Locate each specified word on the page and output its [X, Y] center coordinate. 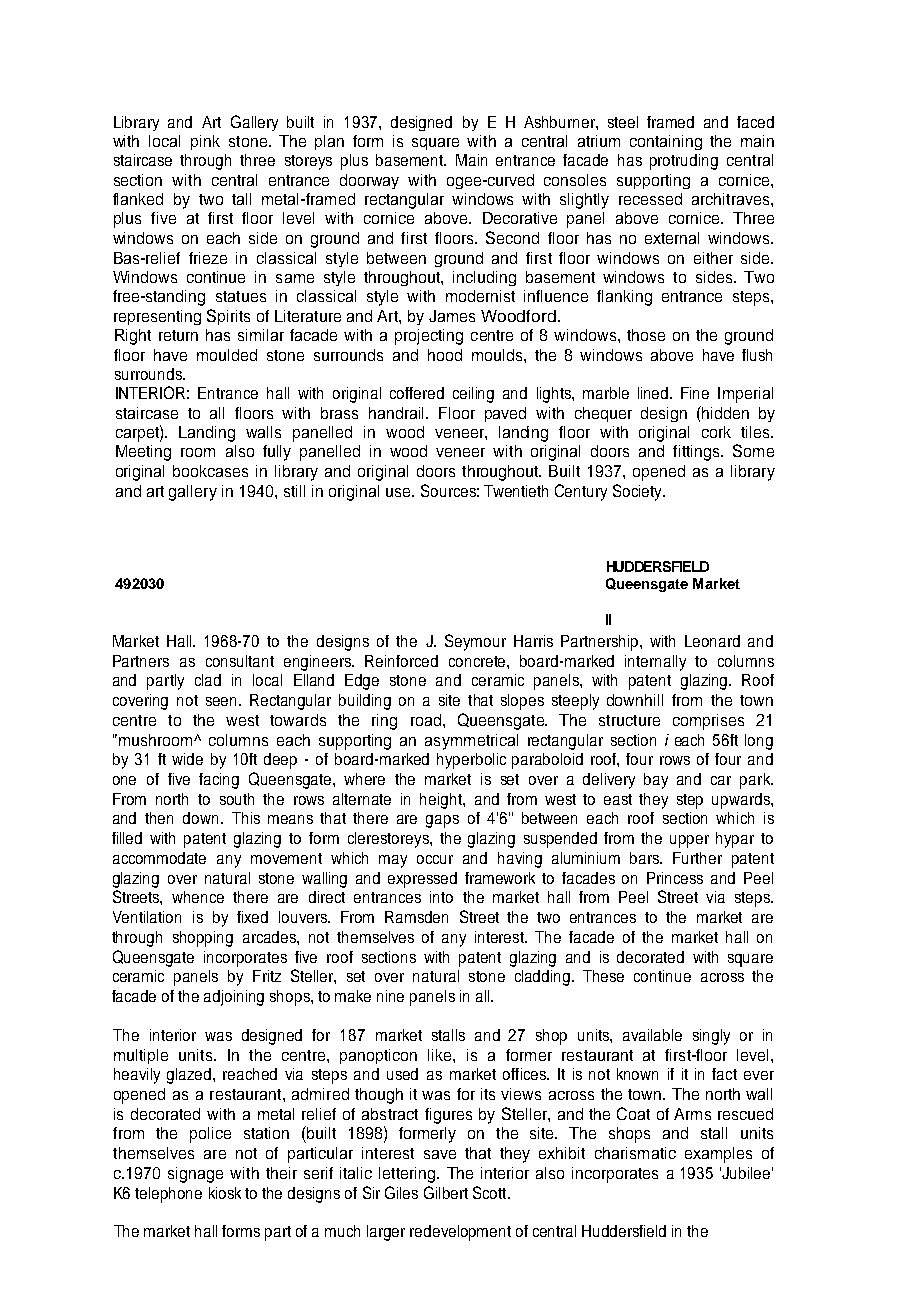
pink [205, 142]
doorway [369, 181]
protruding [684, 162]
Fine [695, 393]
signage [195, 1175]
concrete [478, 661]
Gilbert [446, 1192]
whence [198, 897]
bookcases [210, 471]
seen [223, 701]
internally [655, 663]
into [441, 897]
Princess [675, 878]
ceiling [473, 395]
